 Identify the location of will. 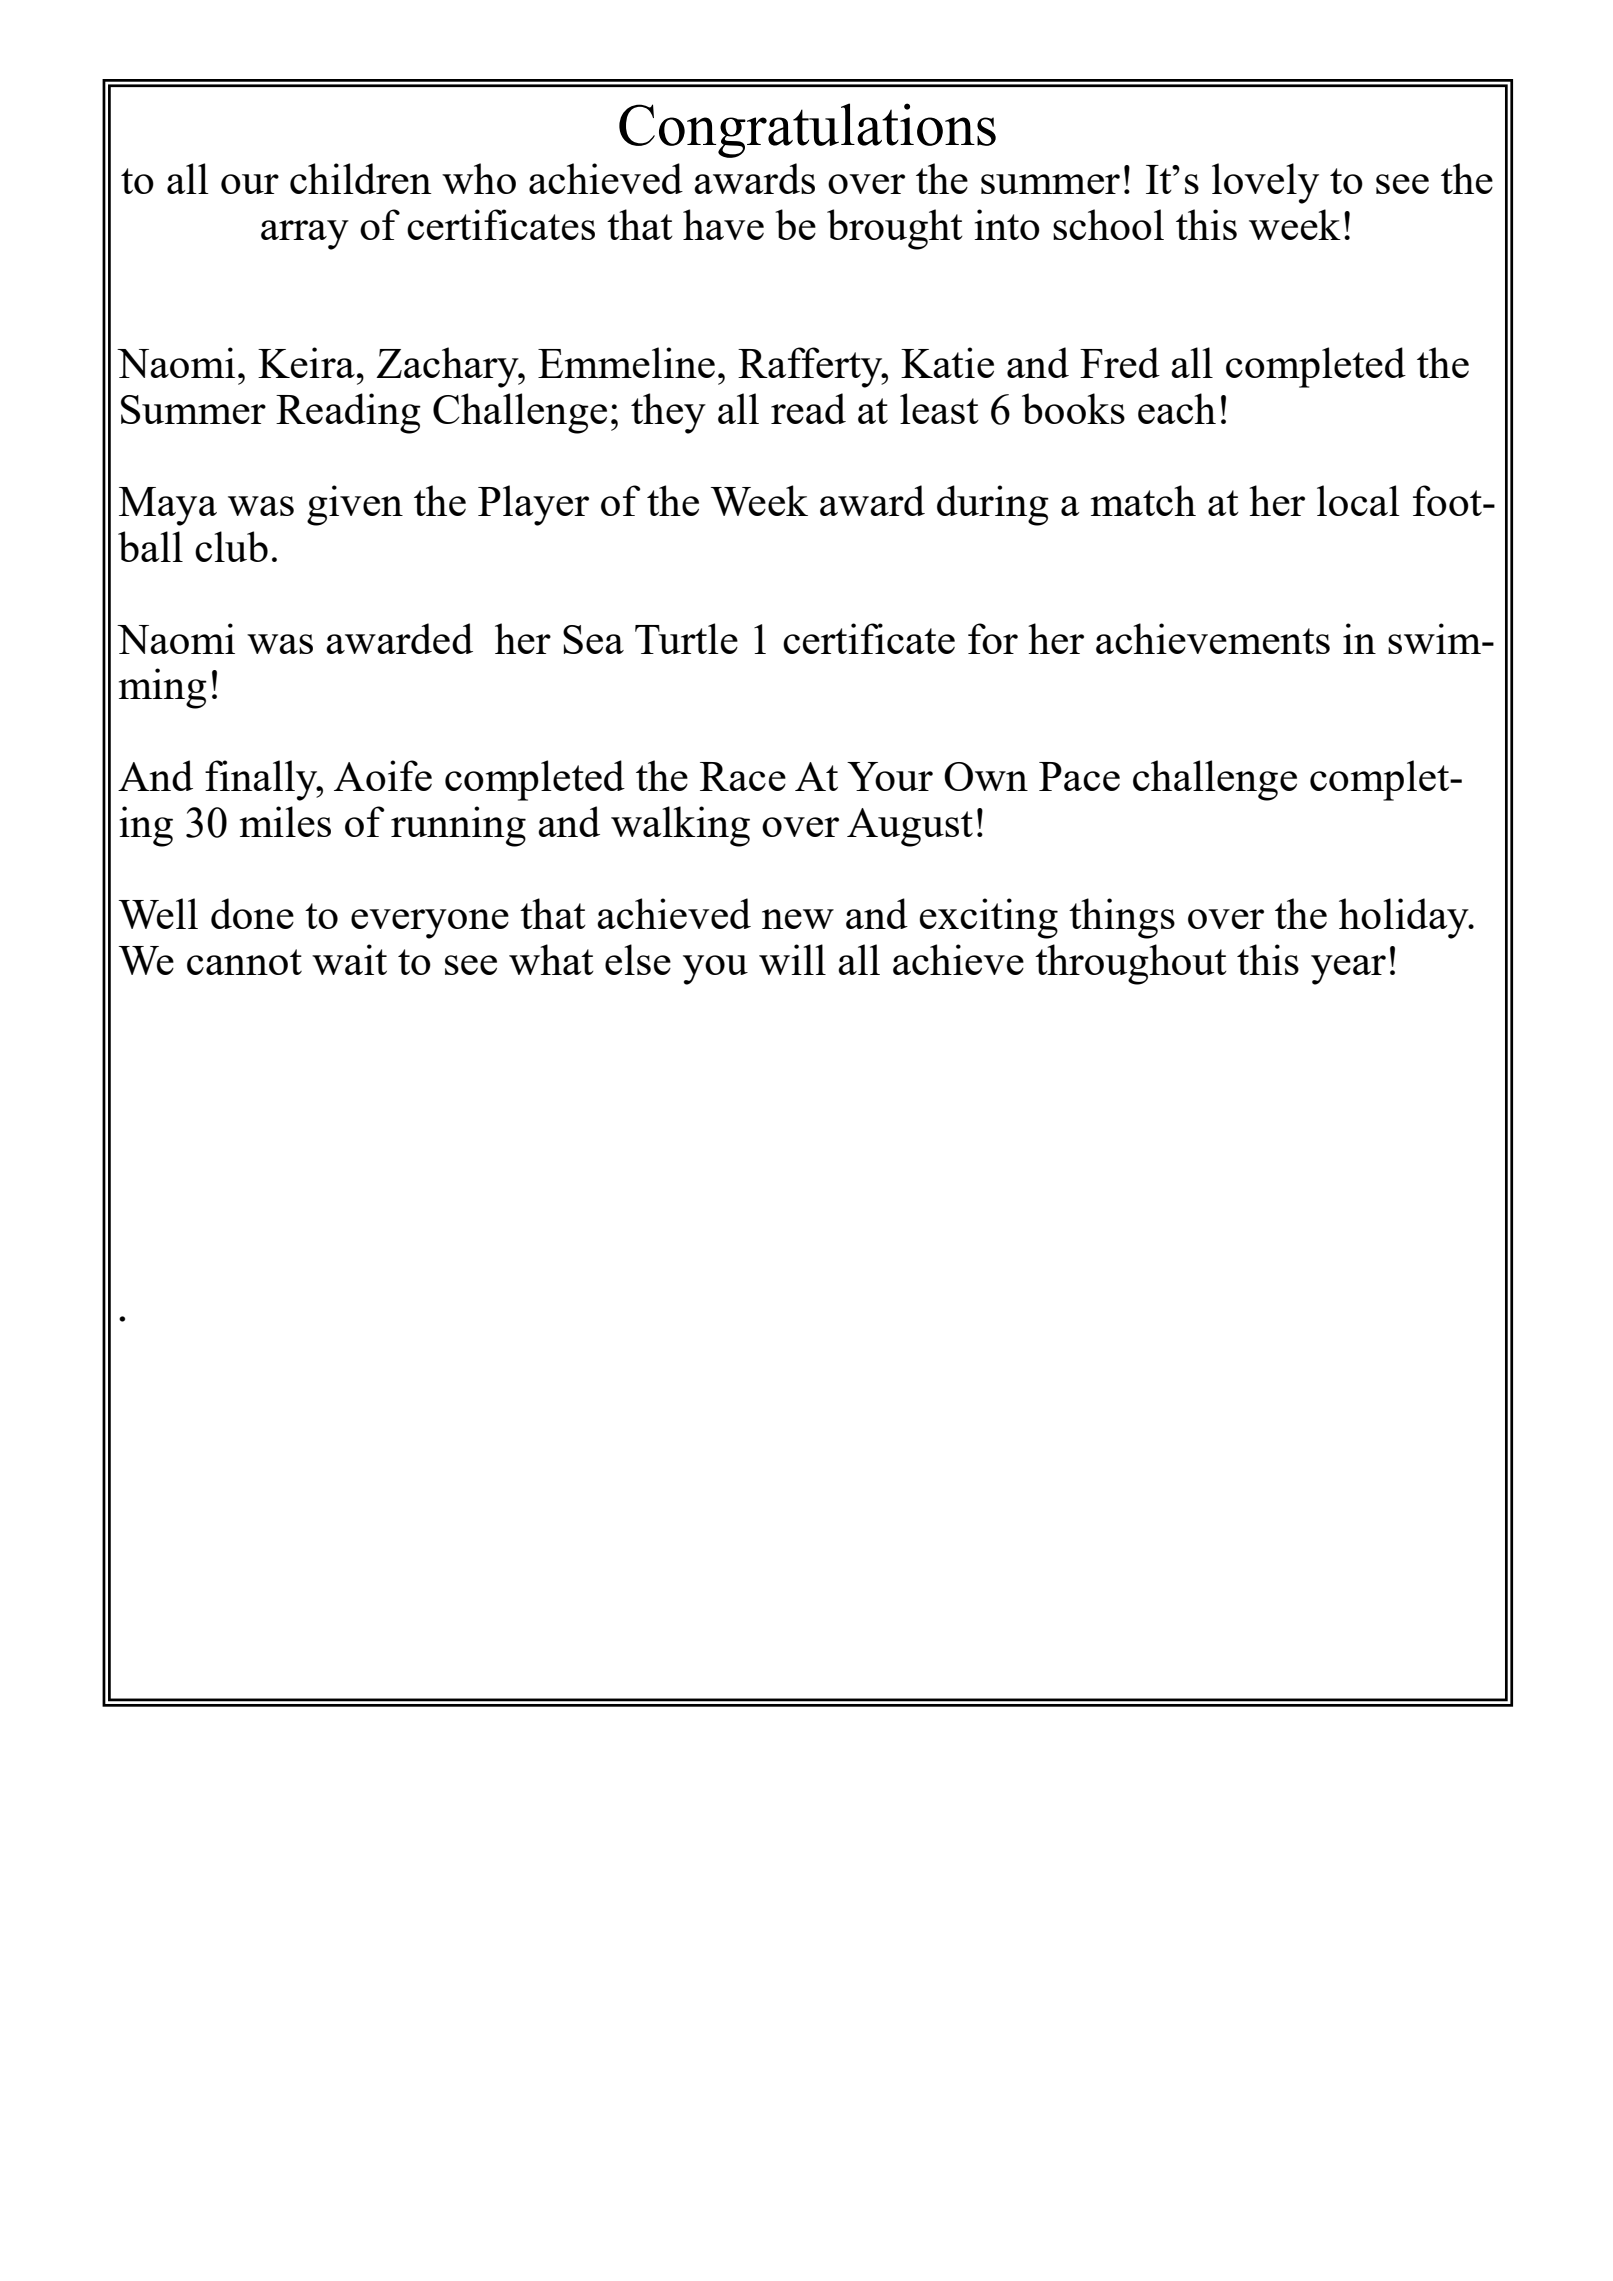
(792, 959).
